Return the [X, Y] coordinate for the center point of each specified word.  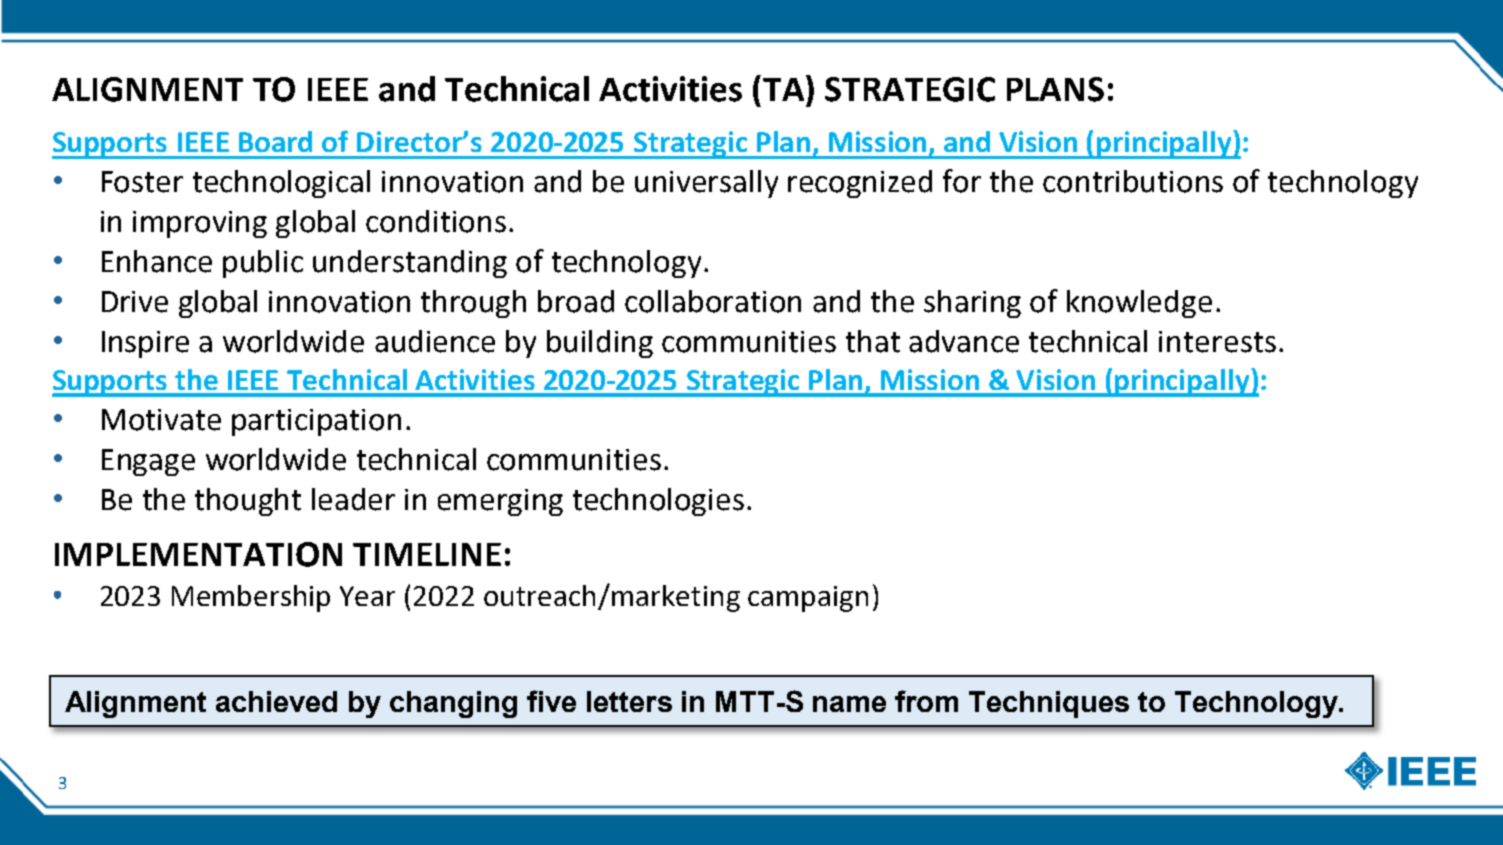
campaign [808, 599]
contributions [1133, 181]
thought [248, 502]
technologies [658, 502]
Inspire [145, 344]
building [600, 344]
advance [964, 341]
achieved [276, 701]
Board [275, 141]
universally [706, 184]
